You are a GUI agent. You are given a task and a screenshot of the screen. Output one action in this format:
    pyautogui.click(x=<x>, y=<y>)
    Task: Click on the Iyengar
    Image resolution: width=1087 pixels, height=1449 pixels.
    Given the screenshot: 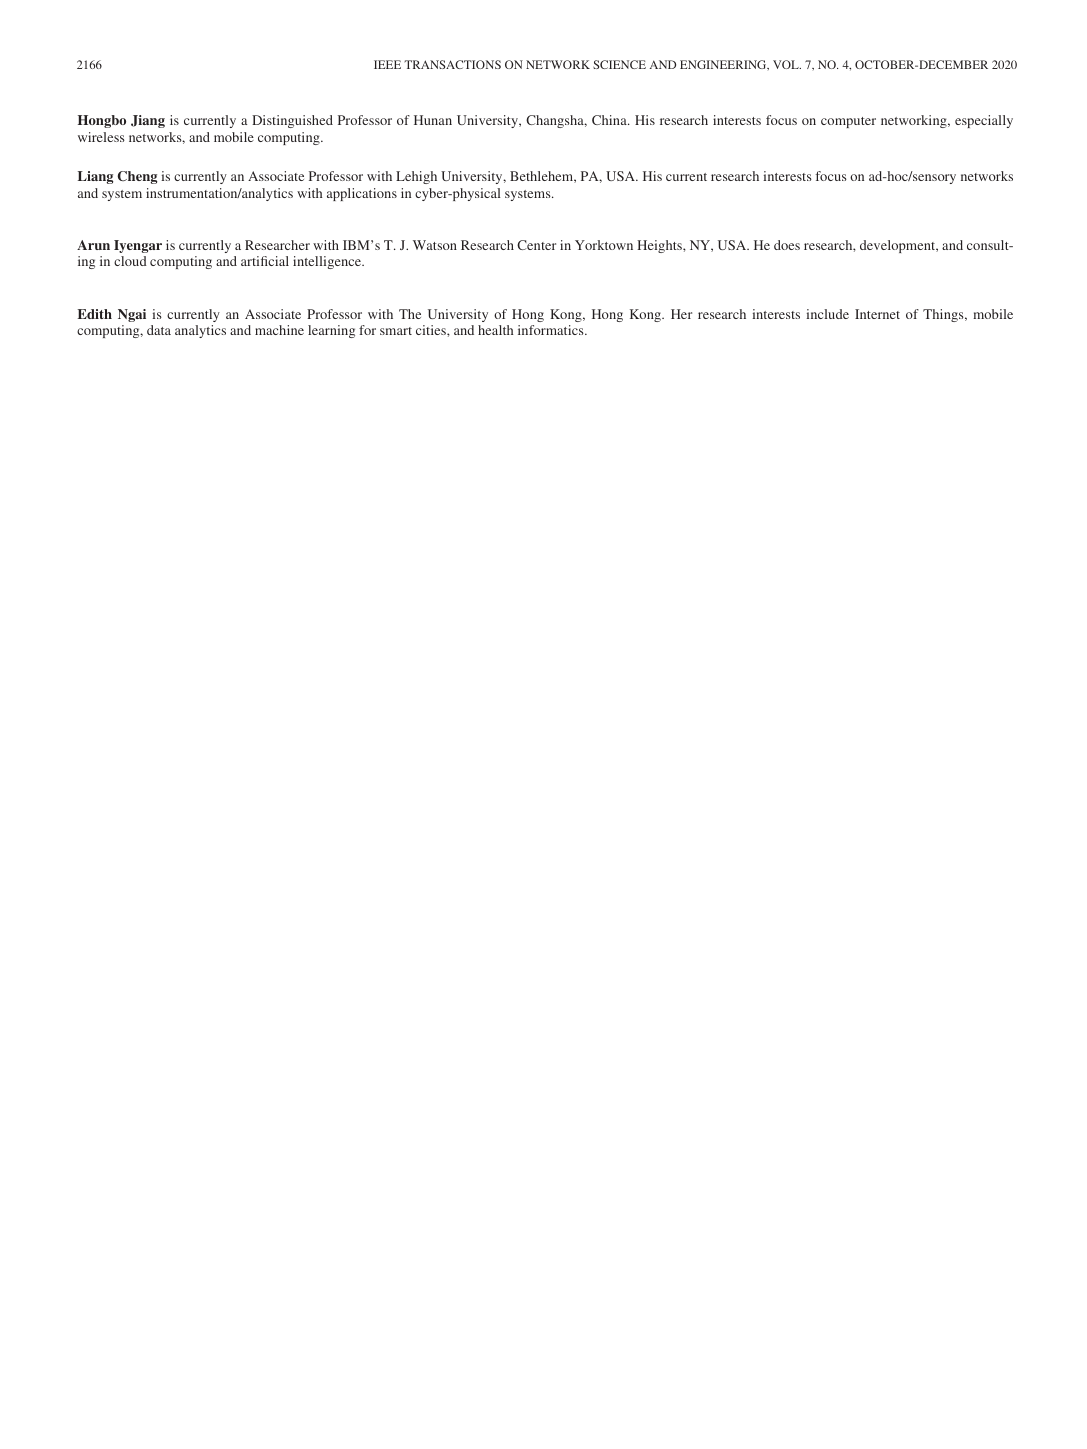 What is the action you would take?
    pyautogui.click(x=138, y=246)
